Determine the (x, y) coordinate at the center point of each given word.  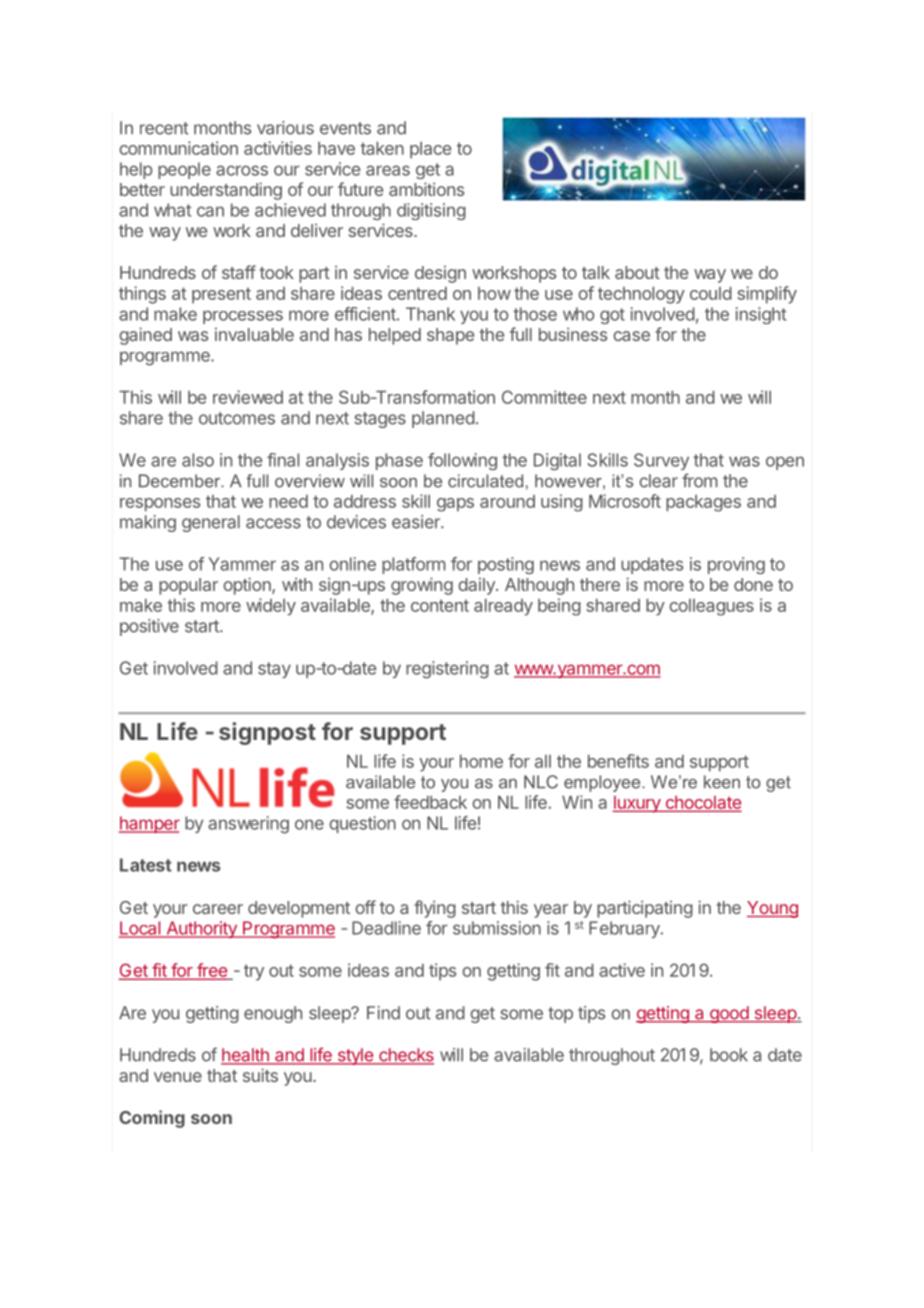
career (218, 909)
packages (703, 503)
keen (722, 782)
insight (761, 315)
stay (274, 670)
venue (178, 1077)
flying (435, 909)
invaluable (254, 334)
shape (450, 336)
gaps (455, 505)
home (481, 761)
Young (772, 909)
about (637, 272)
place (430, 150)
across (242, 170)
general (211, 523)
